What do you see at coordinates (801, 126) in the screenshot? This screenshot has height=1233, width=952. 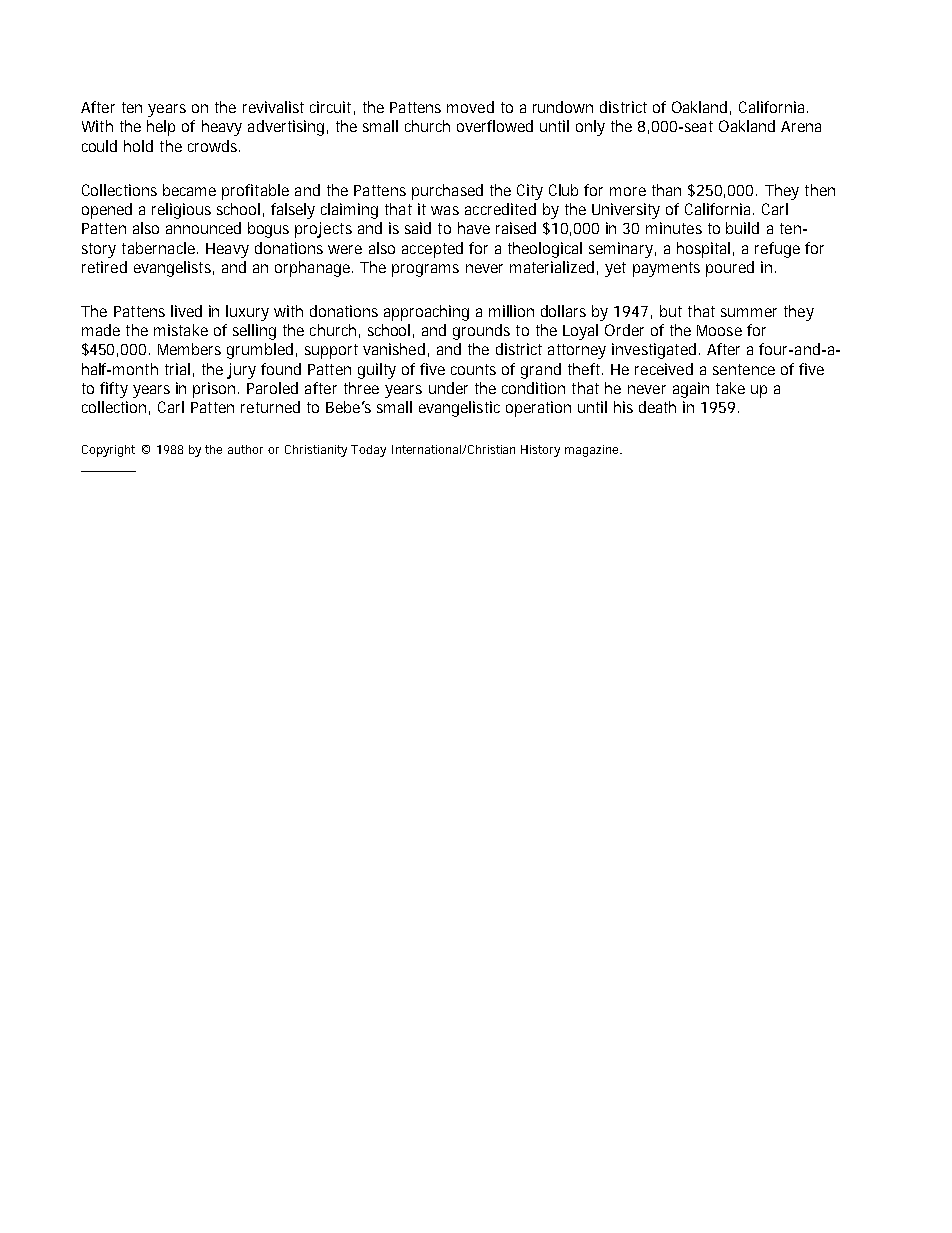 I see `Arena` at bounding box center [801, 126].
